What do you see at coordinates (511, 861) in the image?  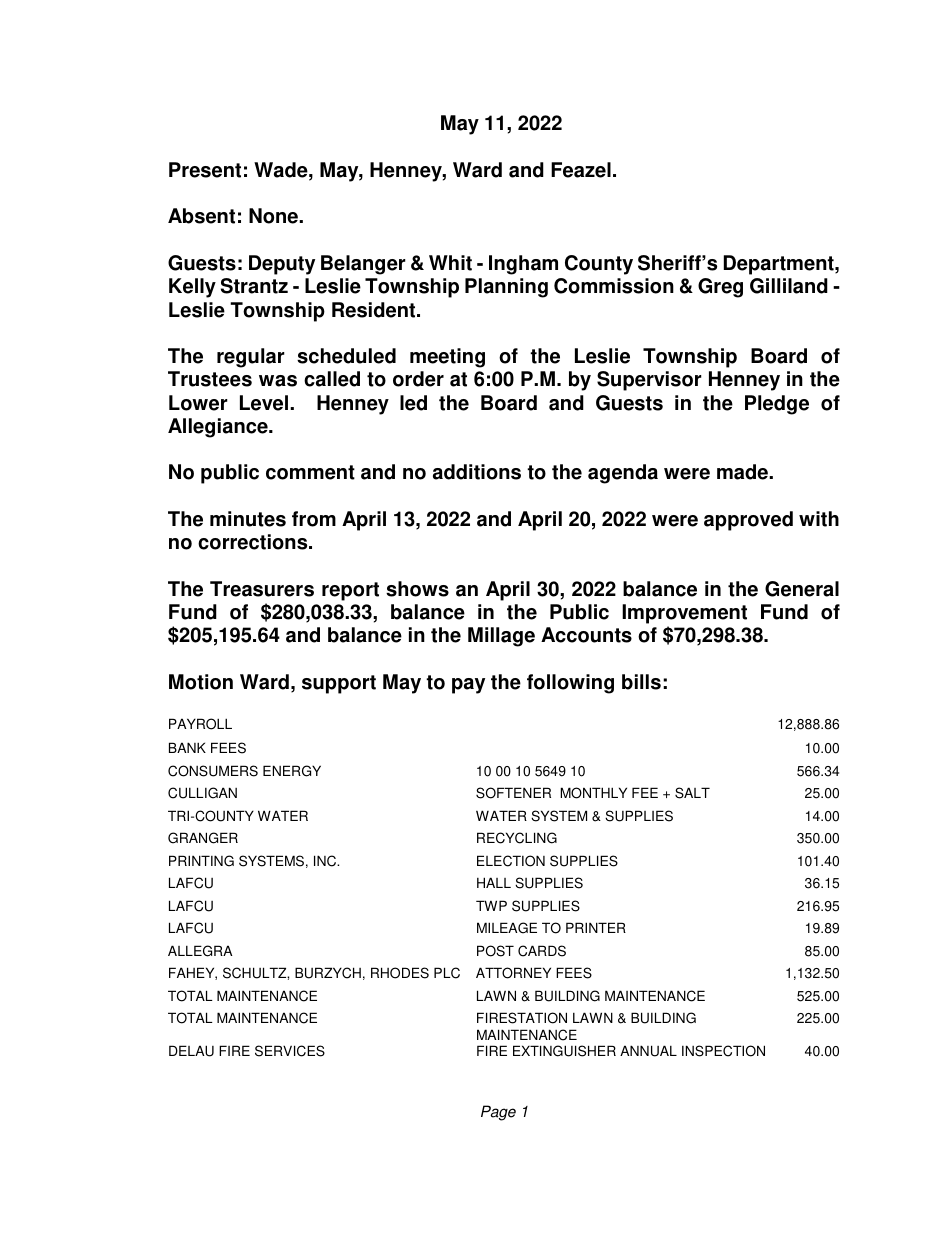 I see `ELECTION` at bounding box center [511, 861].
